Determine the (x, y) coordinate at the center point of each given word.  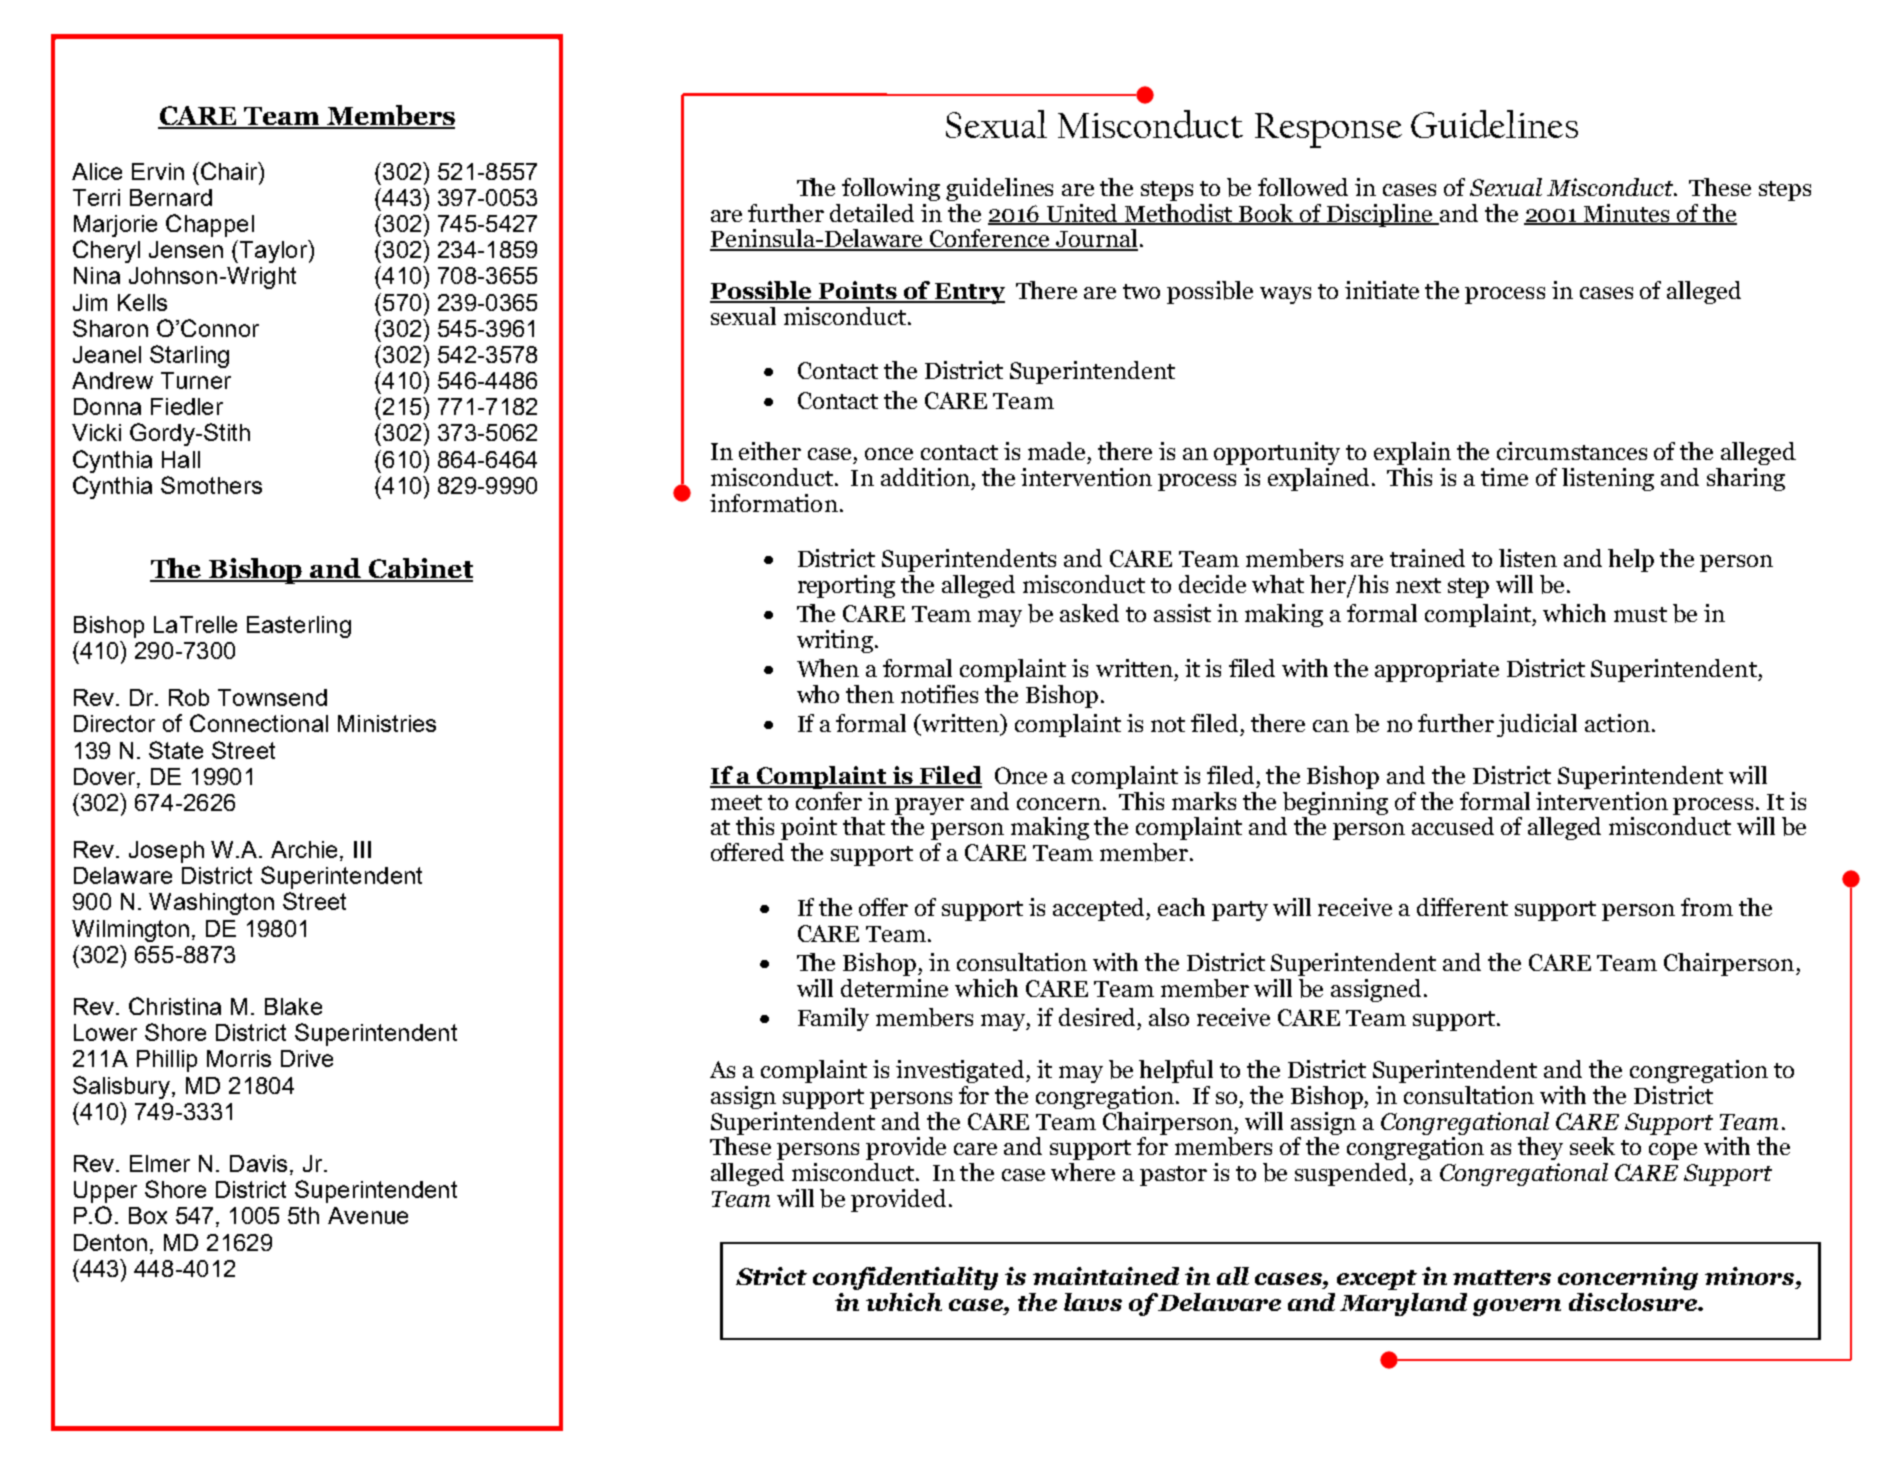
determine (894, 988)
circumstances (1572, 451)
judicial (1537, 725)
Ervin (158, 171)
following (891, 189)
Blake (293, 1006)
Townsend (272, 697)
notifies (939, 694)
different (1462, 907)
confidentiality (905, 1278)
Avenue (368, 1215)
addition (925, 477)
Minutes (1627, 214)
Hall (181, 459)
